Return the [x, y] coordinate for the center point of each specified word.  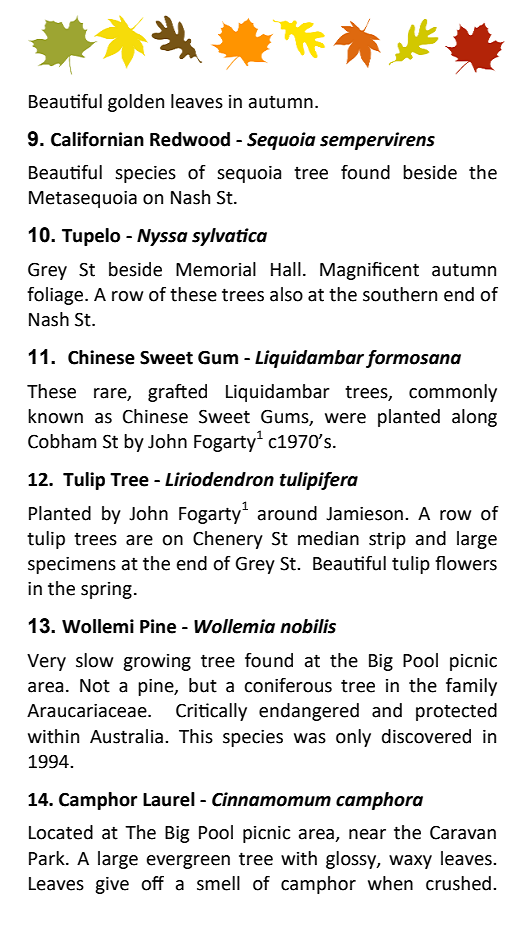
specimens [72, 565]
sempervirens [377, 141]
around [287, 513]
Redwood [190, 139]
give [112, 885]
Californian [97, 139]
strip [387, 540]
